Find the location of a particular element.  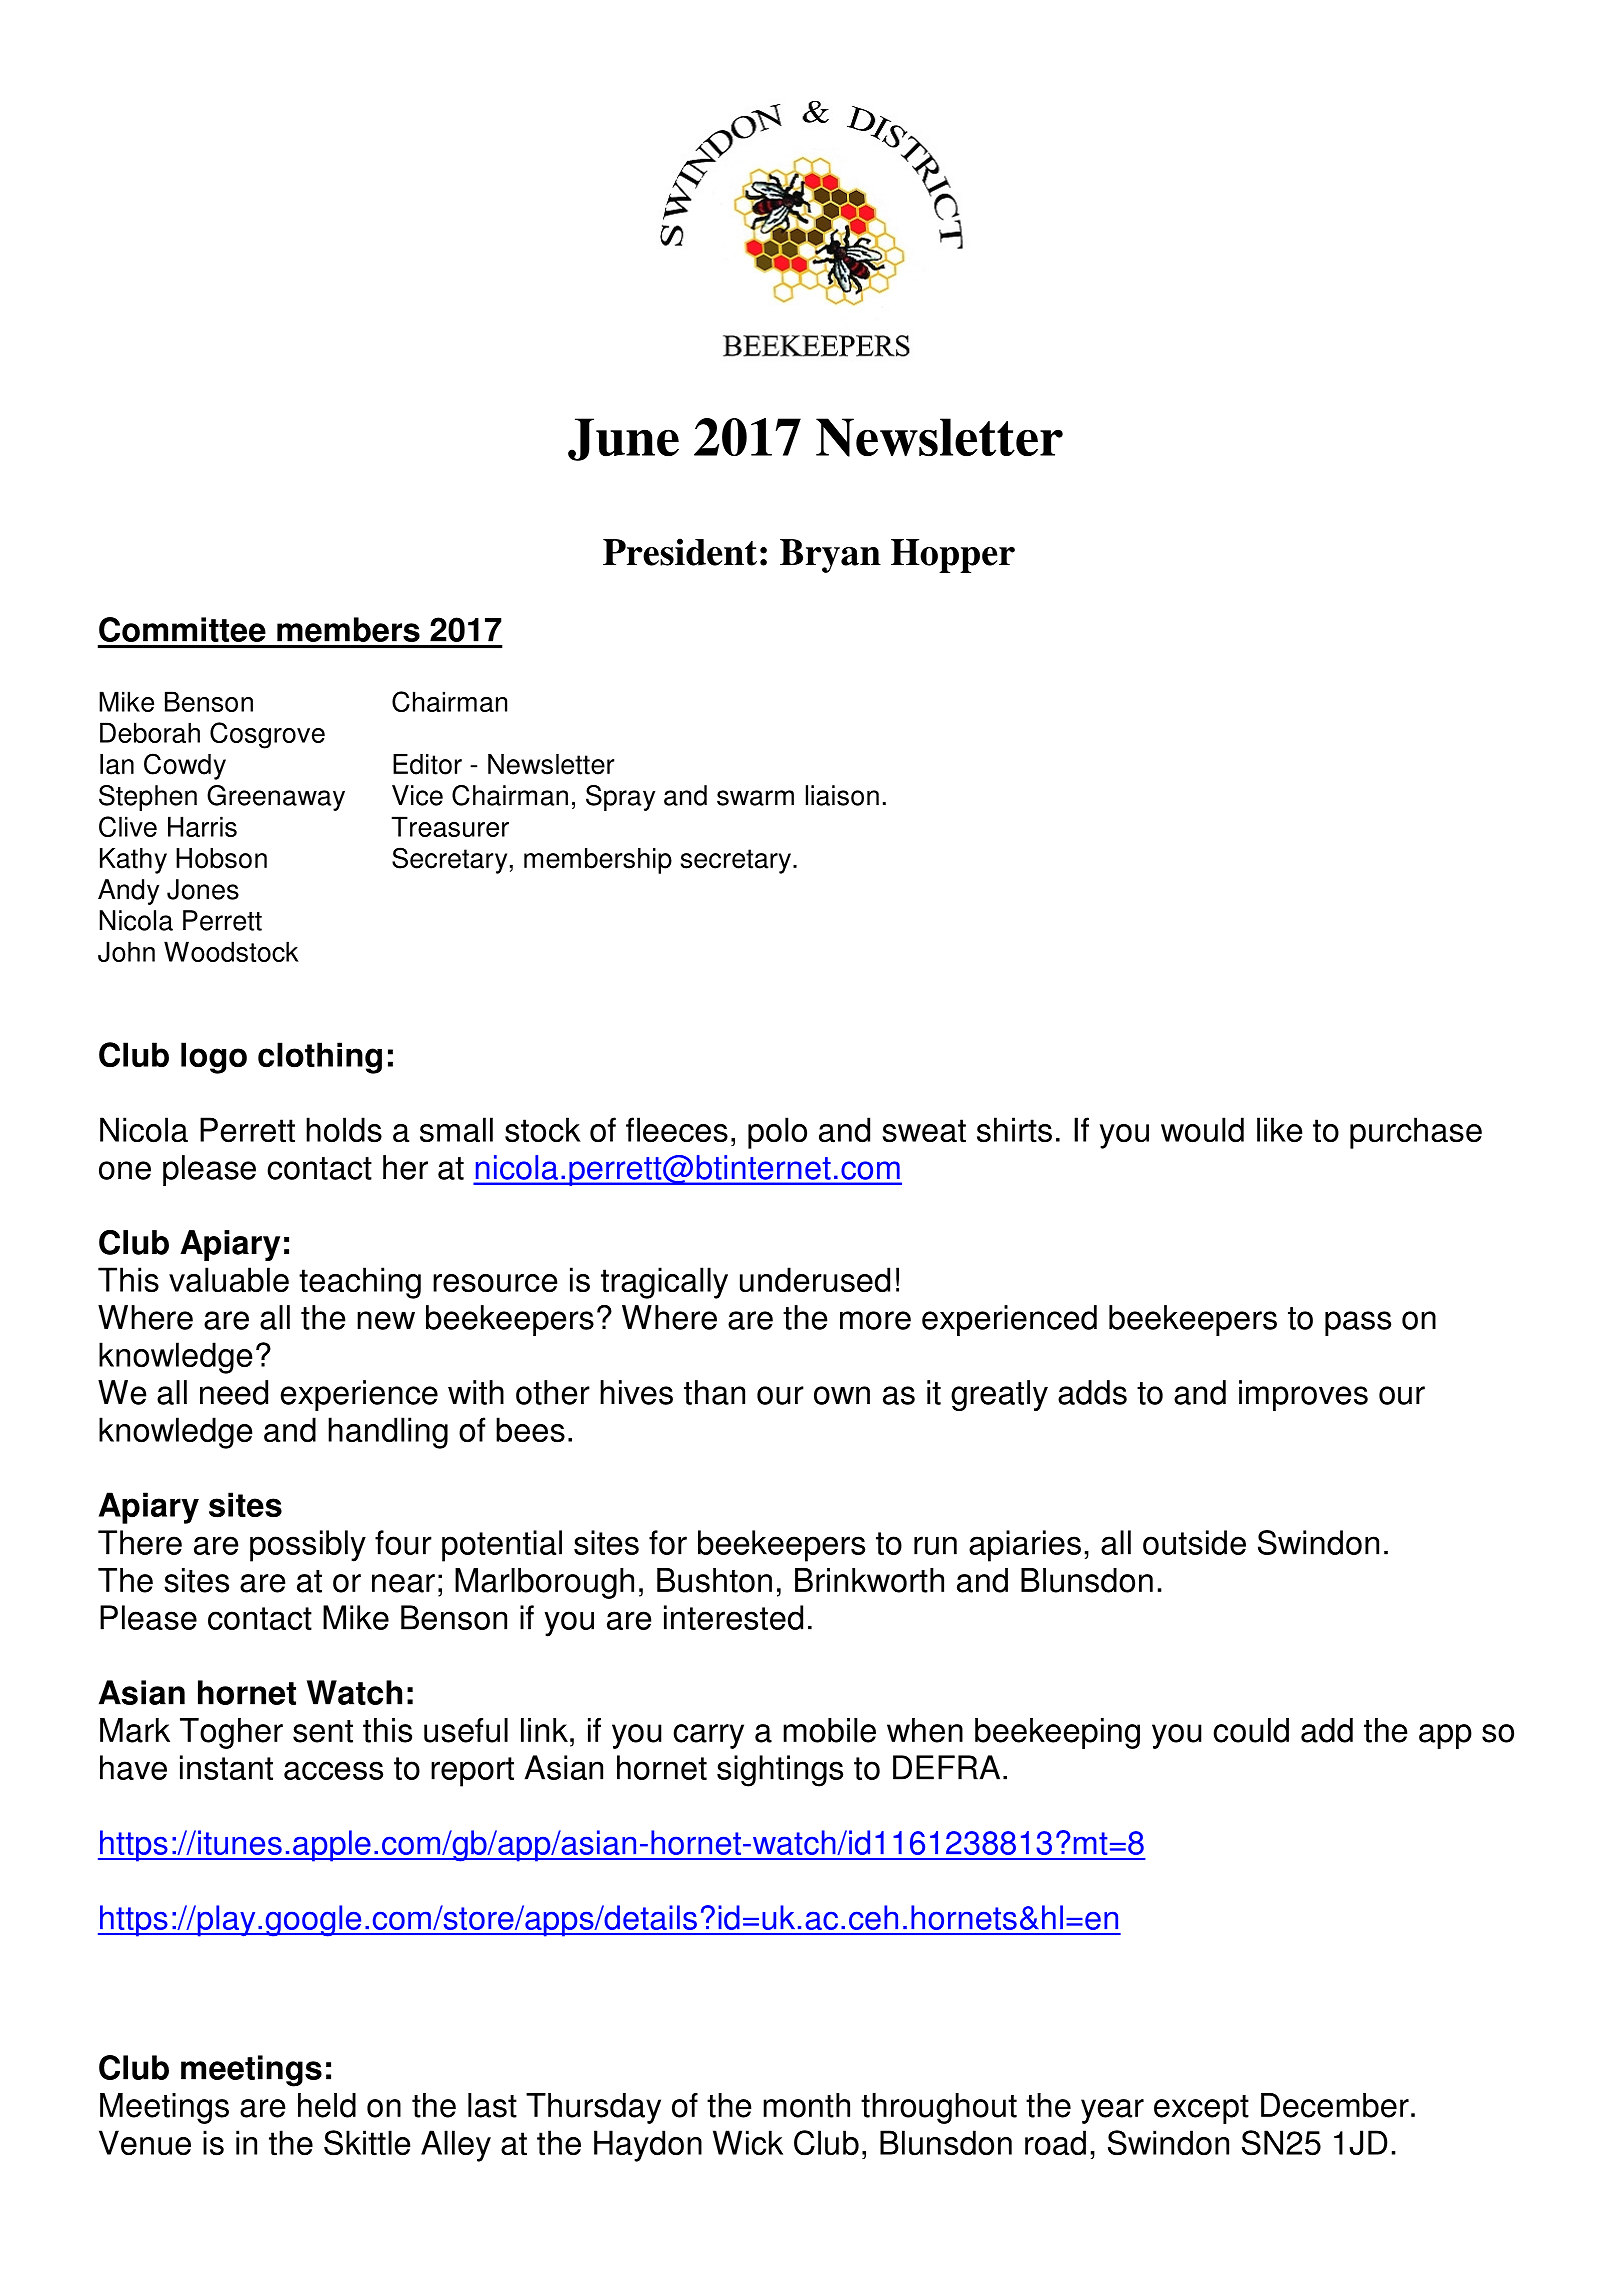

sent is located at coordinates (323, 1731).
